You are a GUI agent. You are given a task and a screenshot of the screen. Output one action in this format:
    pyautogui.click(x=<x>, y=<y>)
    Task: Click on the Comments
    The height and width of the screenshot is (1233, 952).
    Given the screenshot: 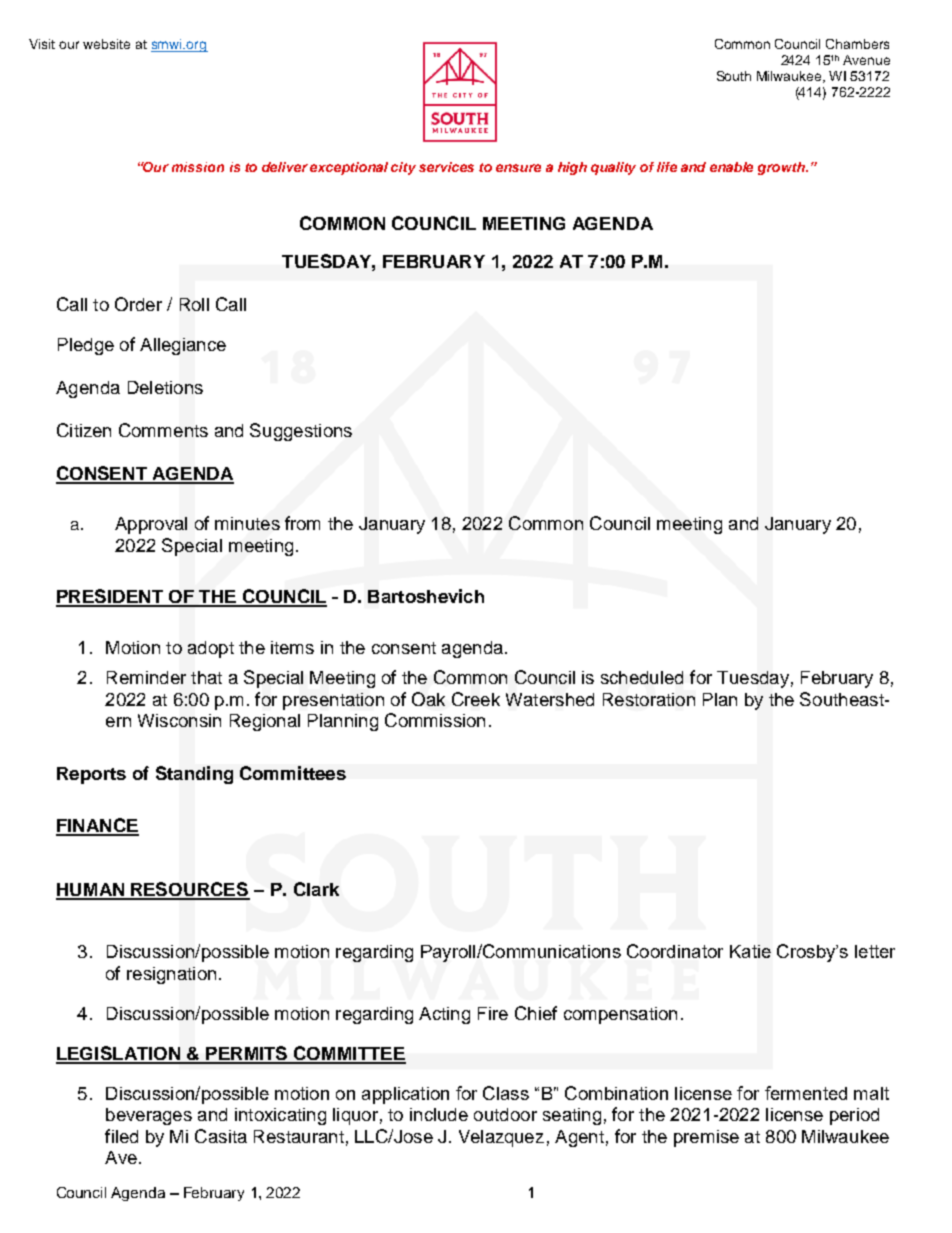 What is the action you would take?
    pyautogui.click(x=163, y=430)
